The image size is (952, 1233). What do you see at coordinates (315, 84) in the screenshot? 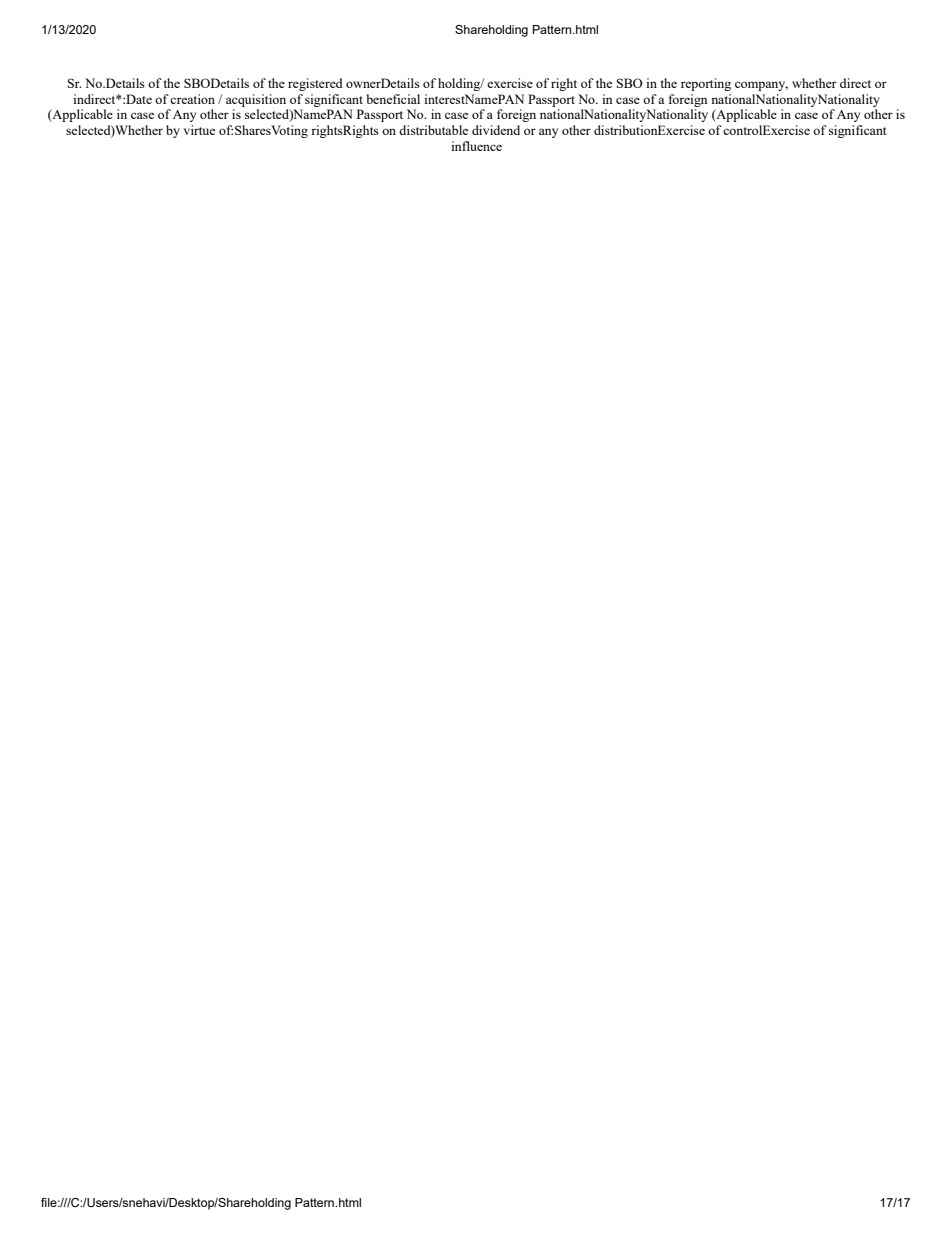
I see `registered` at bounding box center [315, 84].
